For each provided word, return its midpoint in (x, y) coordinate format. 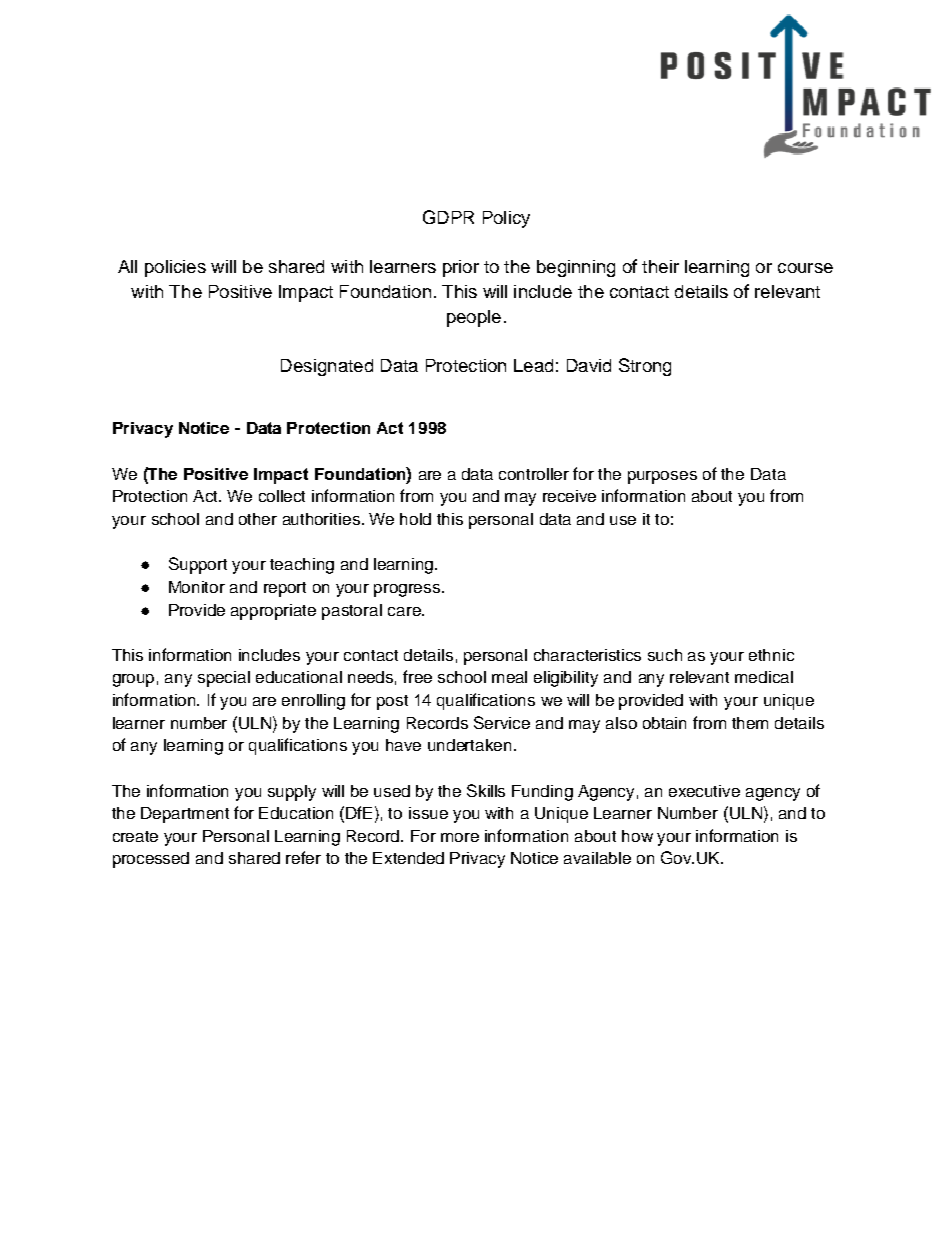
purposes (662, 477)
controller (534, 474)
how (637, 836)
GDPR (448, 217)
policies (175, 268)
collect (282, 496)
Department (185, 815)
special (224, 679)
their (660, 266)
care (405, 611)
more (460, 837)
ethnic (771, 655)
